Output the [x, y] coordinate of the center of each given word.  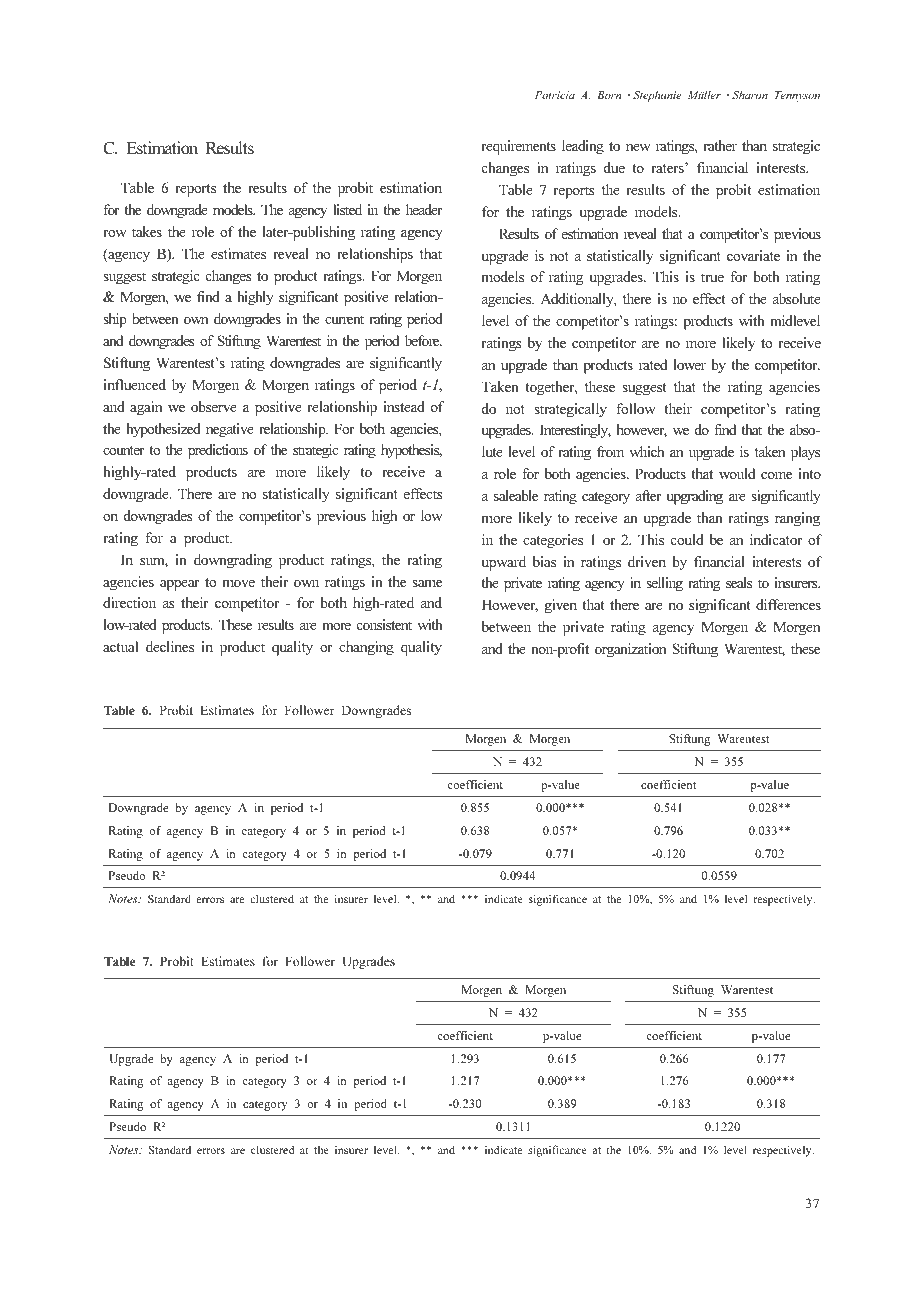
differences [788, 604]
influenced [135, 384]
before [423, 340]
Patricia [555, 95]
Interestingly [575, 431]
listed [347, 209]
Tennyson [797, 96]
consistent [384, 624]
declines [170, 646]
